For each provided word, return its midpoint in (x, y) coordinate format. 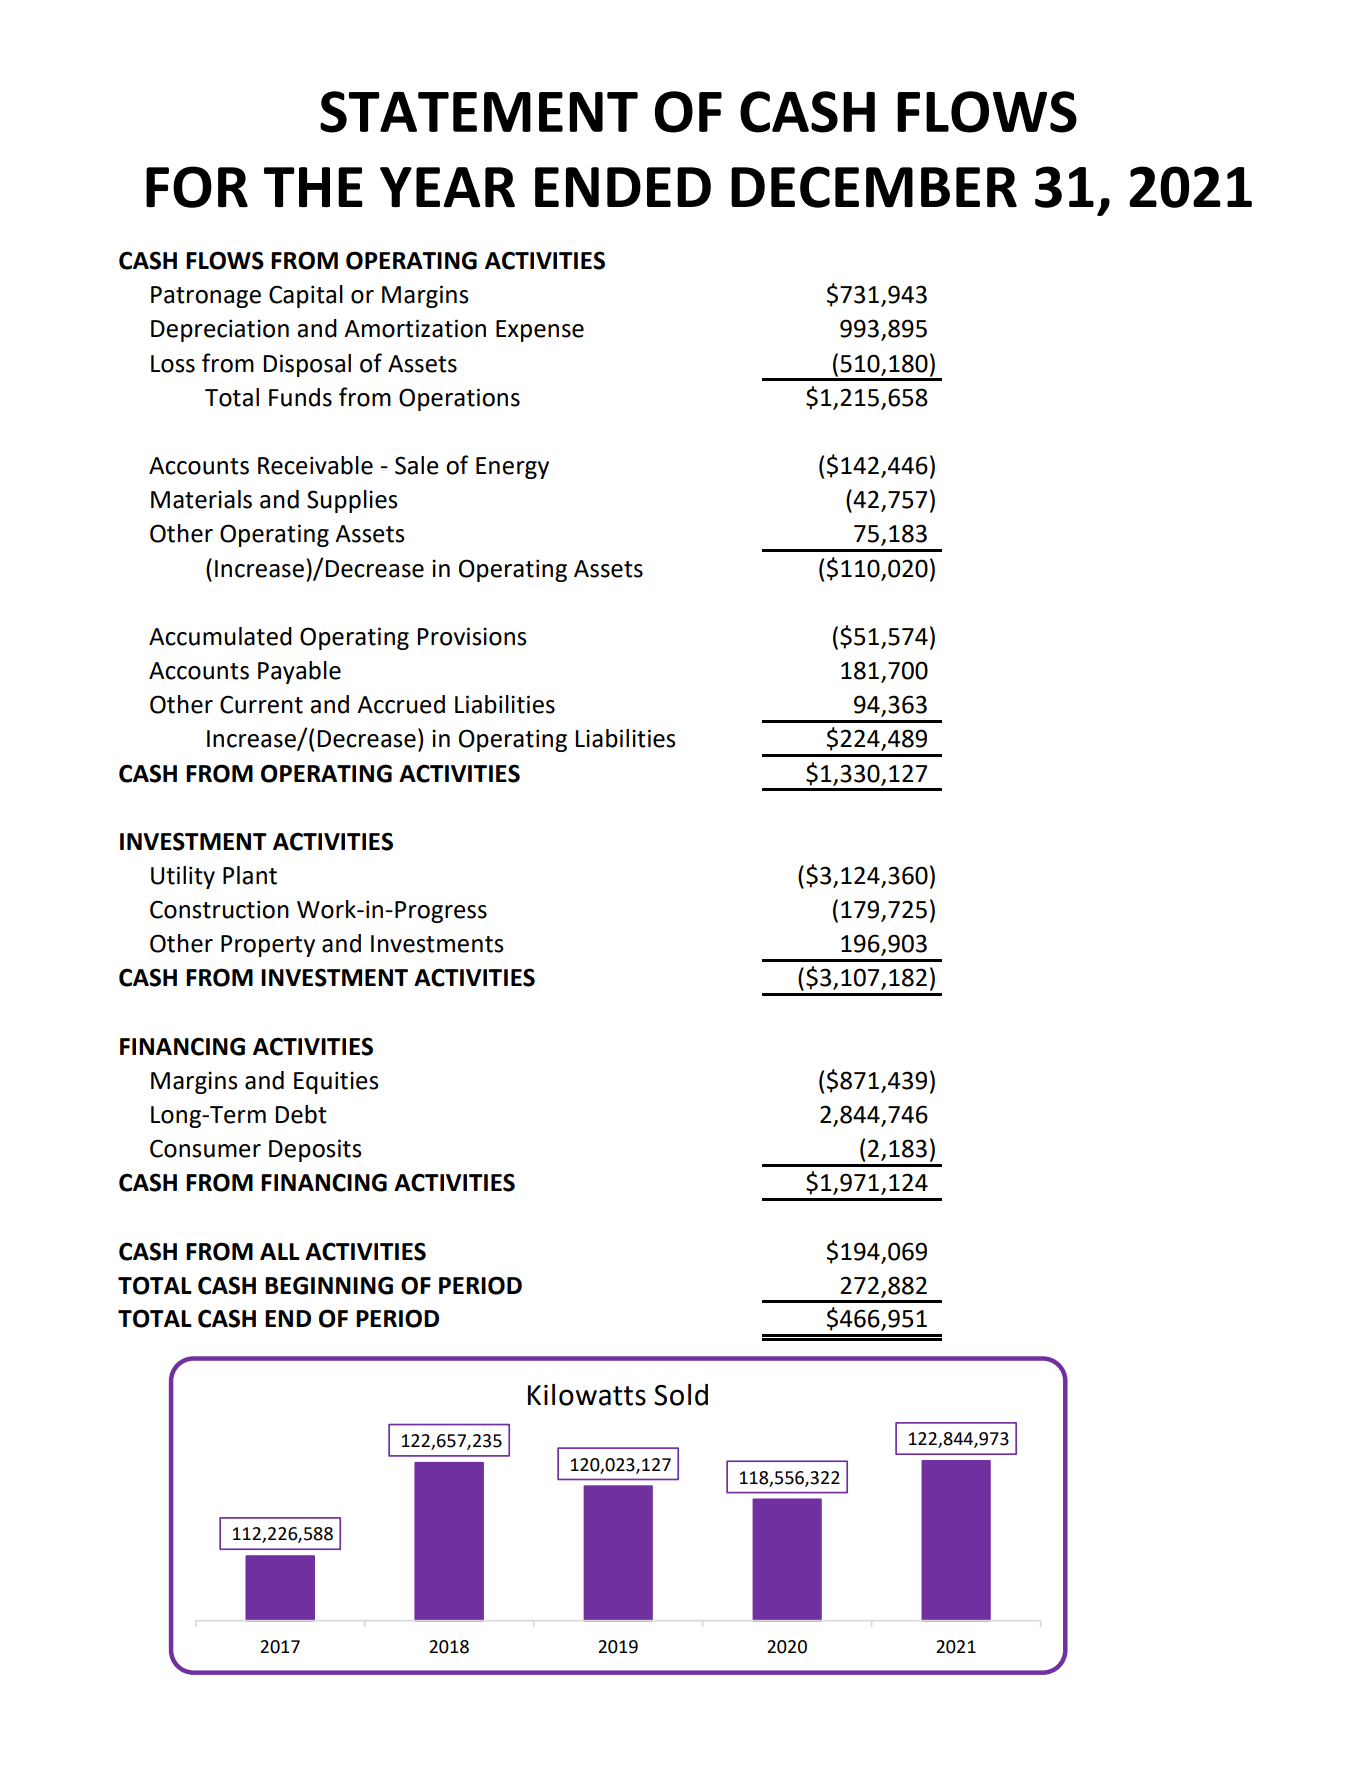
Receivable (315, 465)
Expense (540, 331)
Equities (336, 1082)
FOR (197, 187)
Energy (512, 468)
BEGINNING (329, 1285)
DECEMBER (874, 187)
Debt (301, 1114)
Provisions (472, 636)
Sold (681, 1395)
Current (261, 704)
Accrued (401, 704)
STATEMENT (479, 112)
